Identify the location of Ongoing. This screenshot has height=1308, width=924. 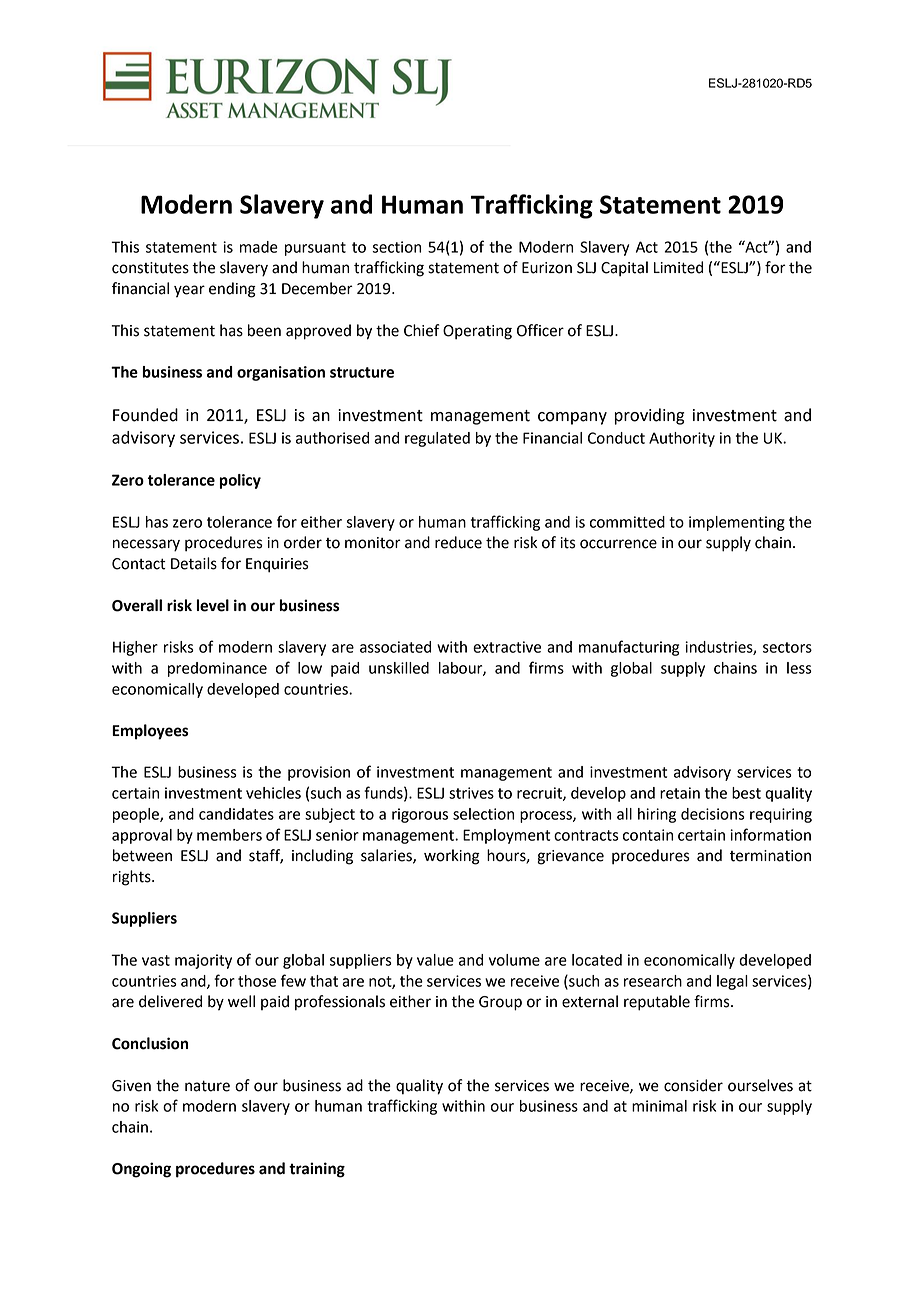
(141, 1170).
